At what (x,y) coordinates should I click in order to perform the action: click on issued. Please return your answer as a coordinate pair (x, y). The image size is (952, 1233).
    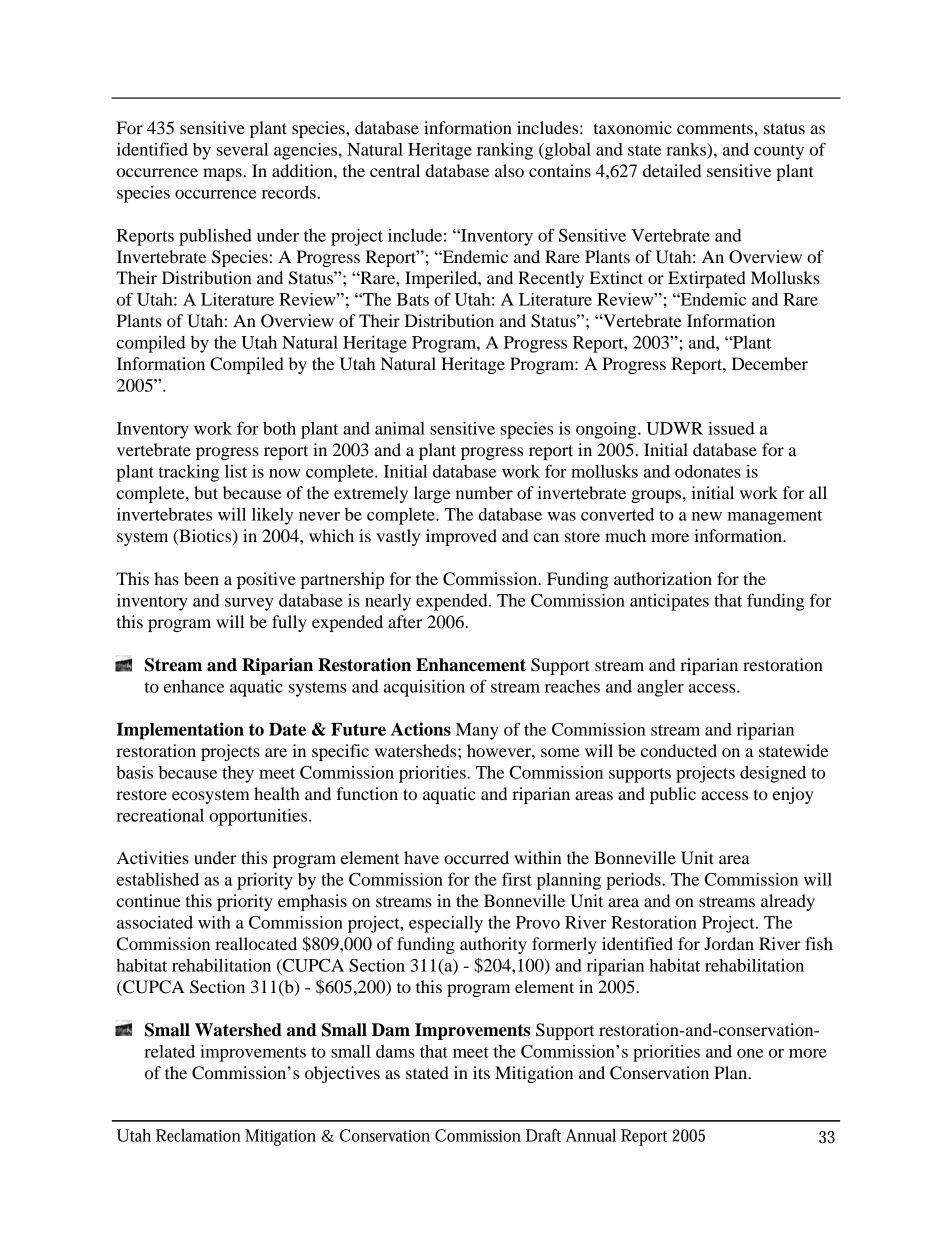
    Looking at the image, I should click on (731, 428).
